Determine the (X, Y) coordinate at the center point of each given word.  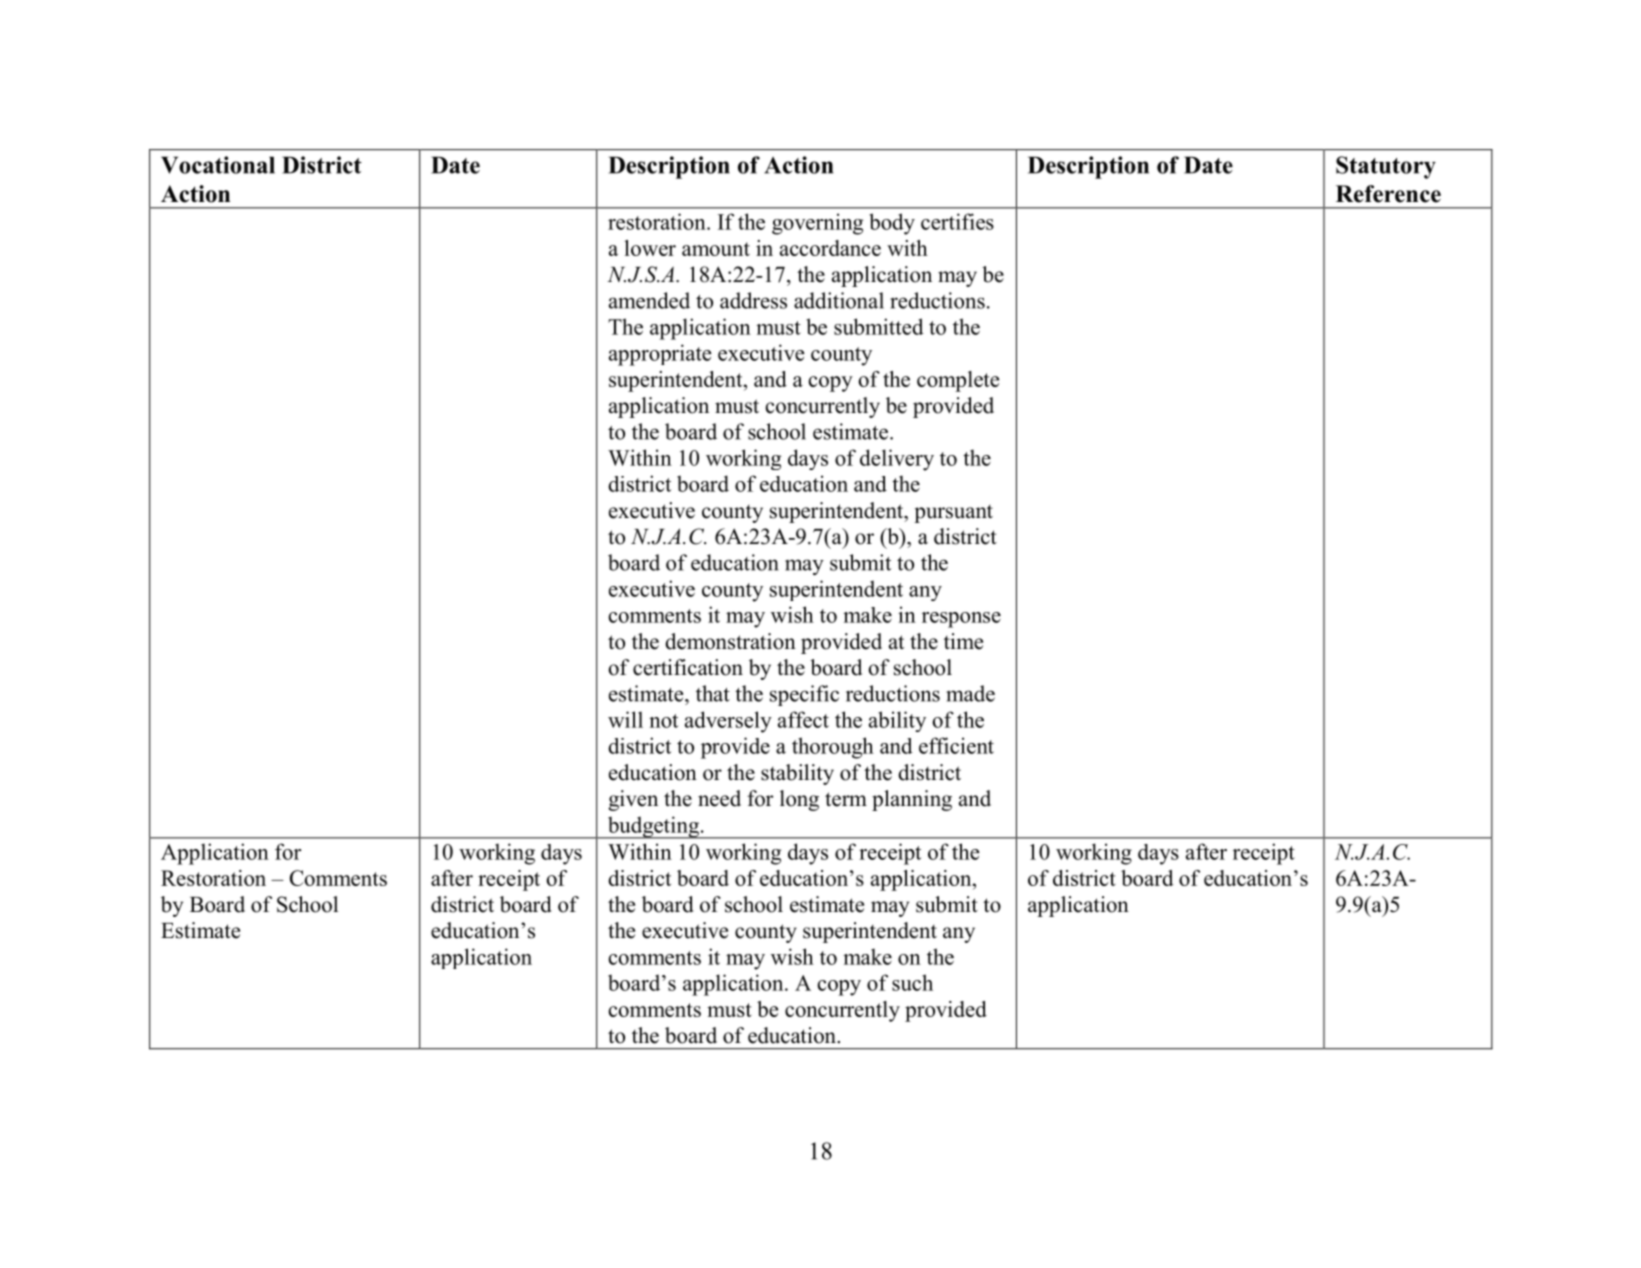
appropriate (660, 355)
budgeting (653, 827)
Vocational (218, 165)
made (970, 693)
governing (817, 224)
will (625, 719)
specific (804, 695)
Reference (1388, 194)
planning (912, 800)
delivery (897, 460)
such (912, 982)
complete (958, 381)
